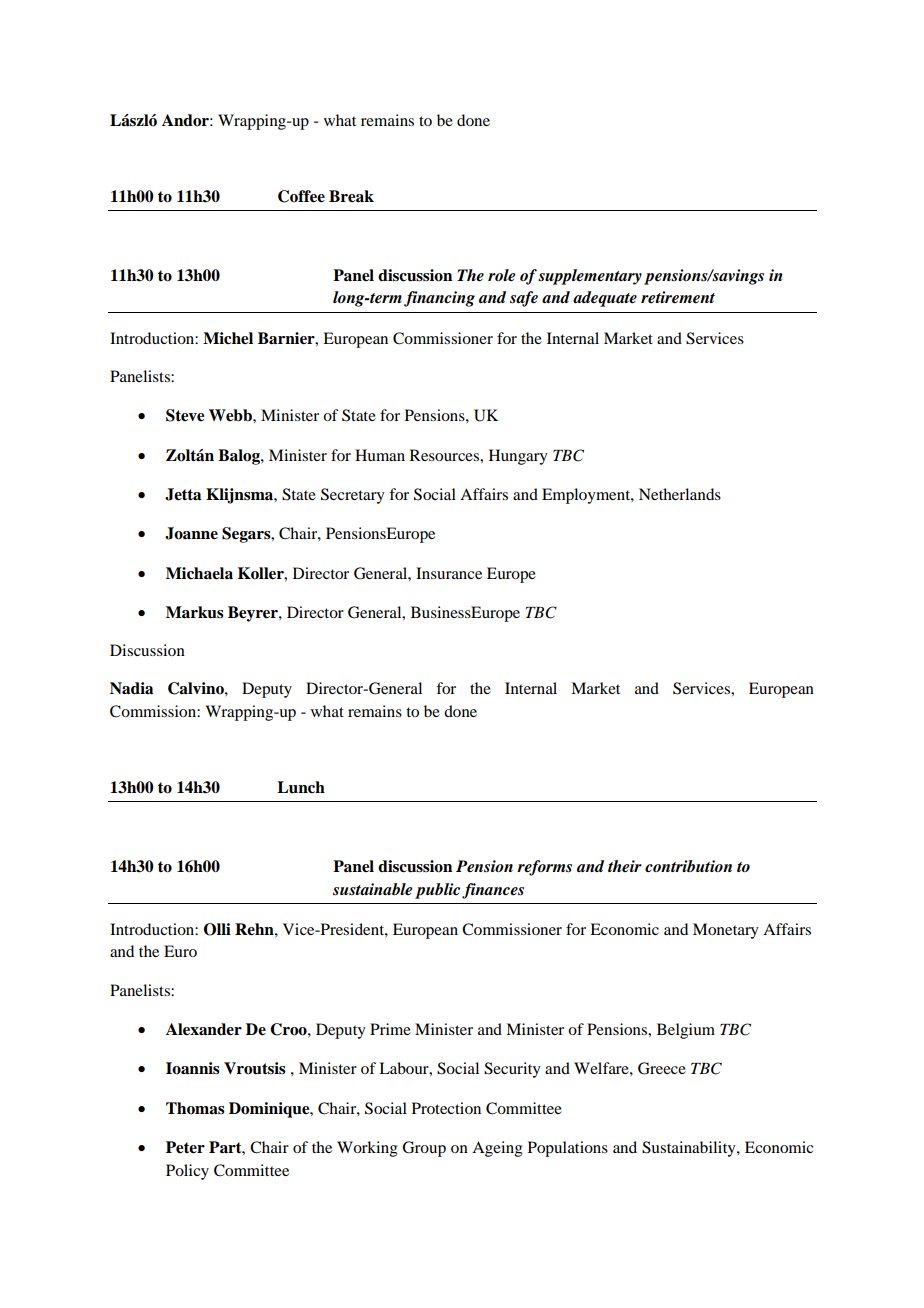 Image resolution: width=924 pixels, height=1308 pixels. What do you see at coordinates (131, 688) in the screenshot?
I see `Nadia` at bounding box center [131, 688].
